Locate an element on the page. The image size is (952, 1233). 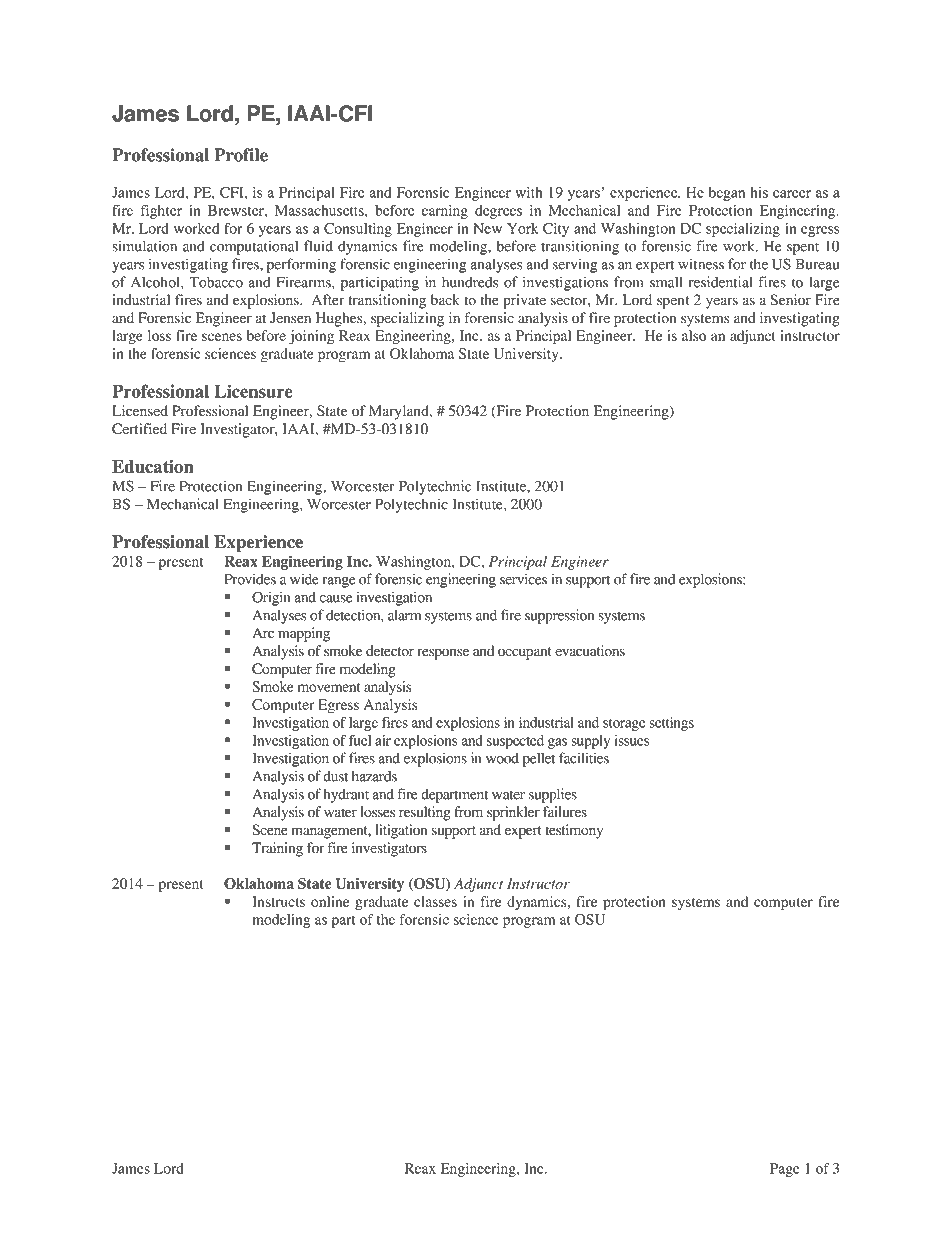
Instructs is located at coordinates (278, 901).
